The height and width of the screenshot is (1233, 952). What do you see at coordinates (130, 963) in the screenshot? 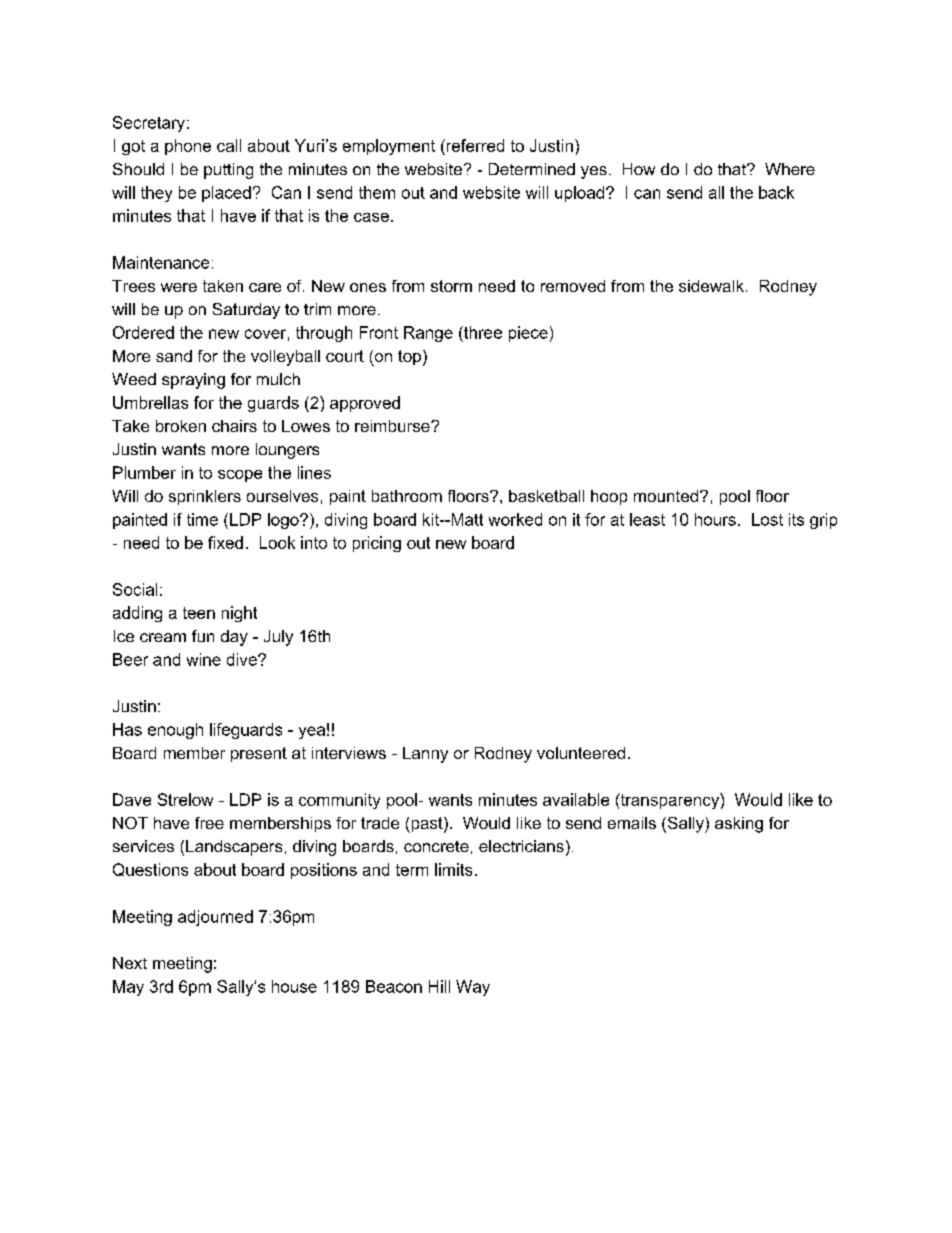
I see `Next` at bounding box center [130, 963].
